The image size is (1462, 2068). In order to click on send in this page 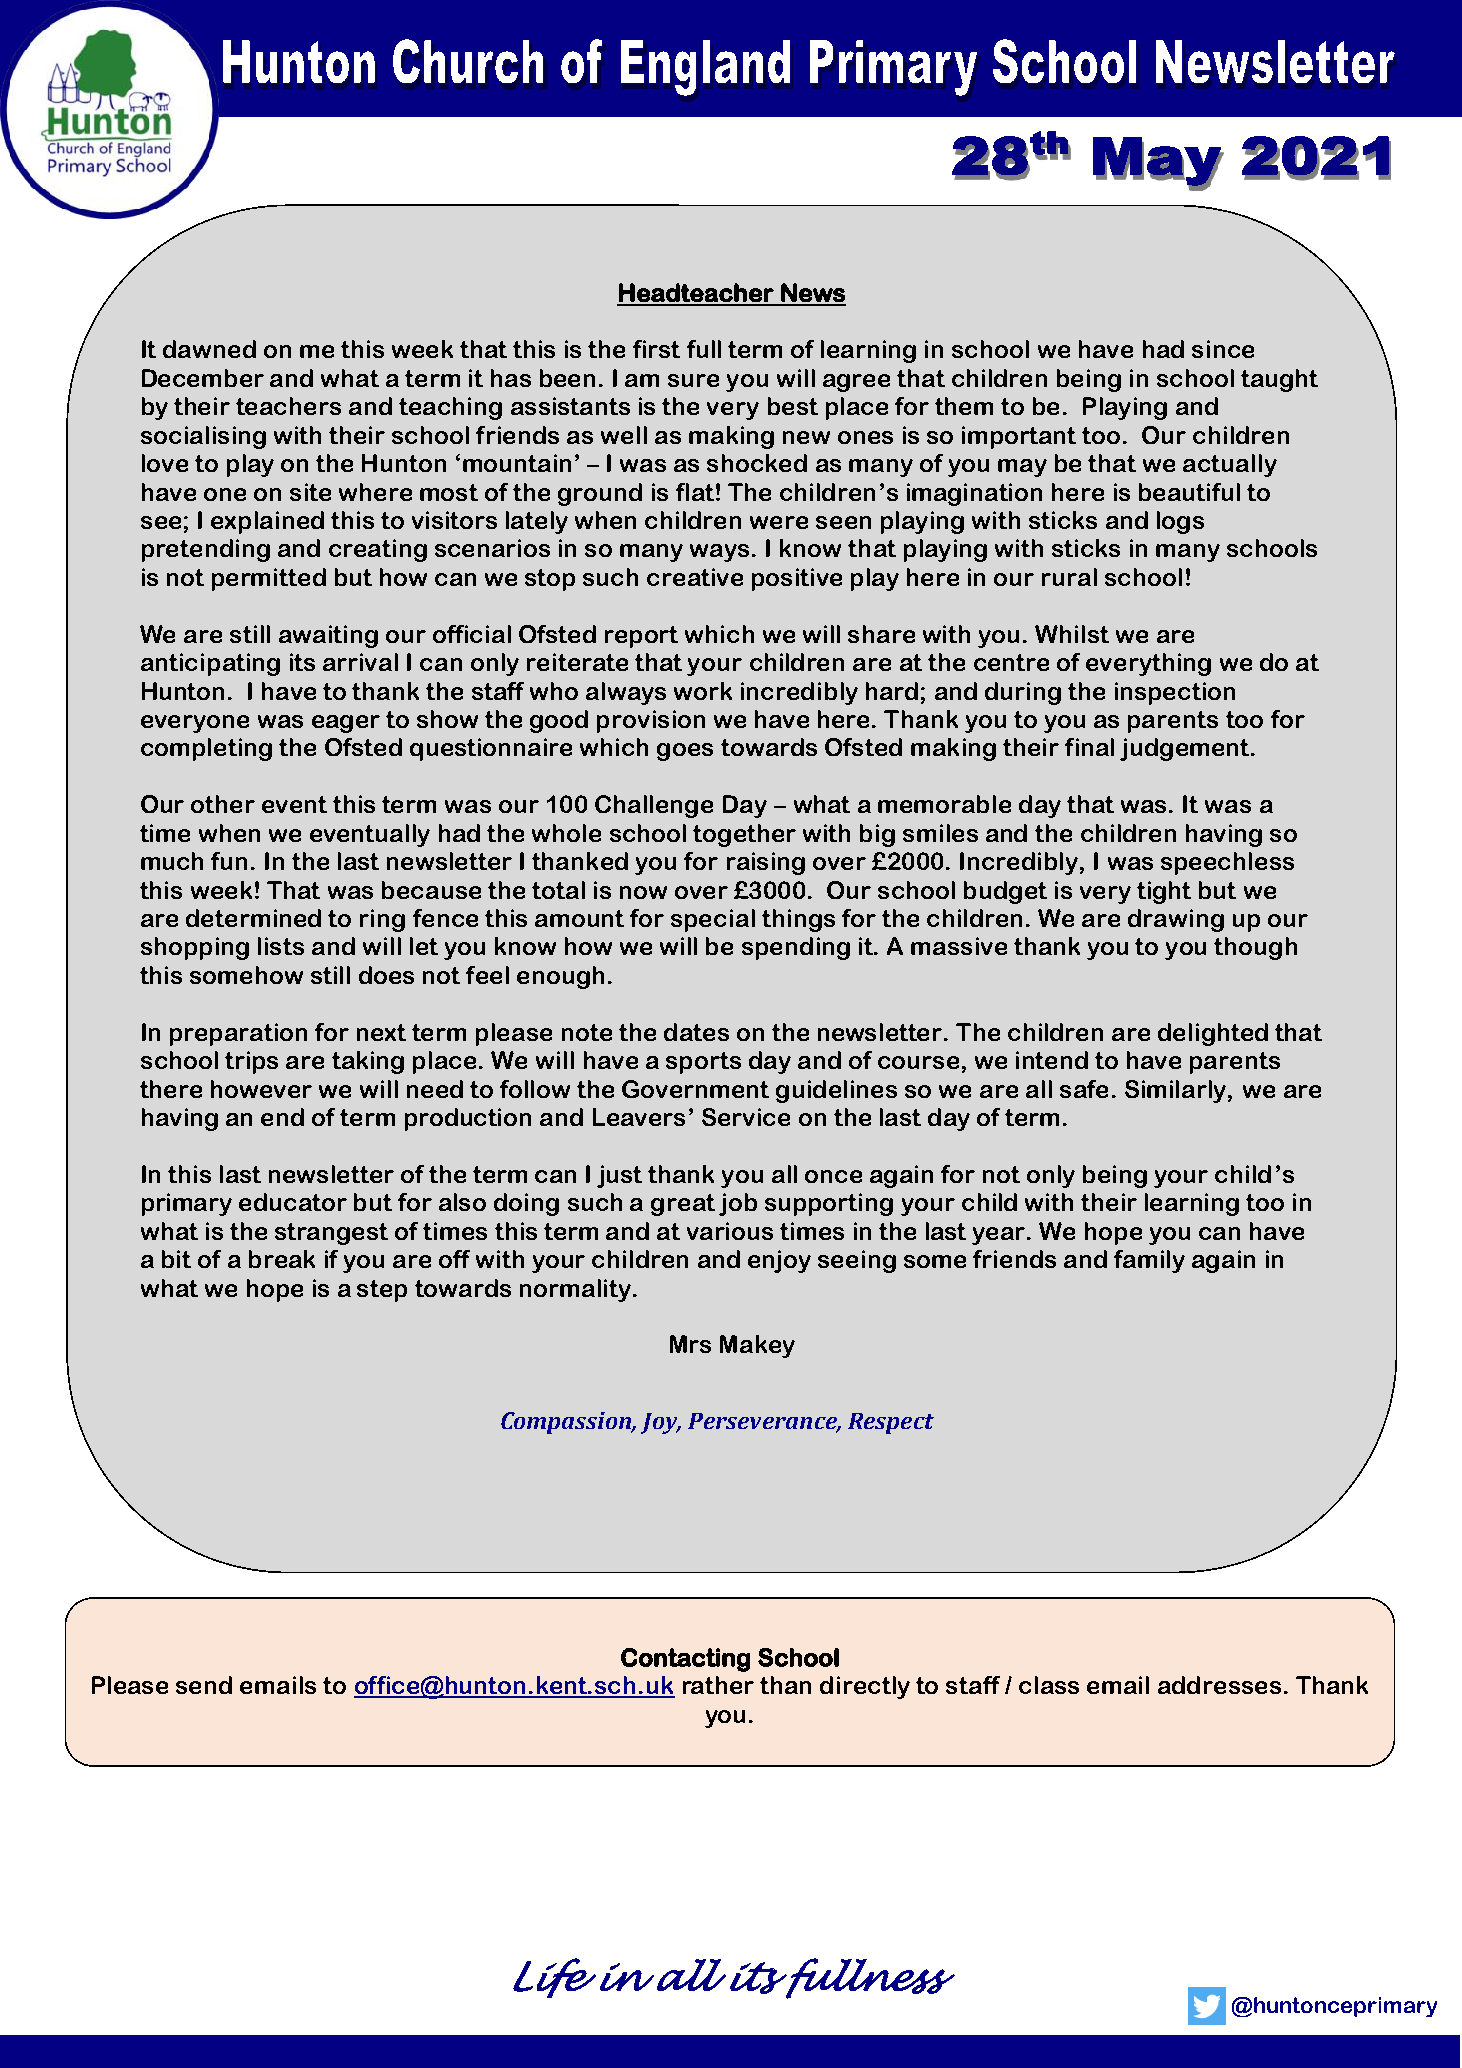, I will do `click(204, 1685)`.
